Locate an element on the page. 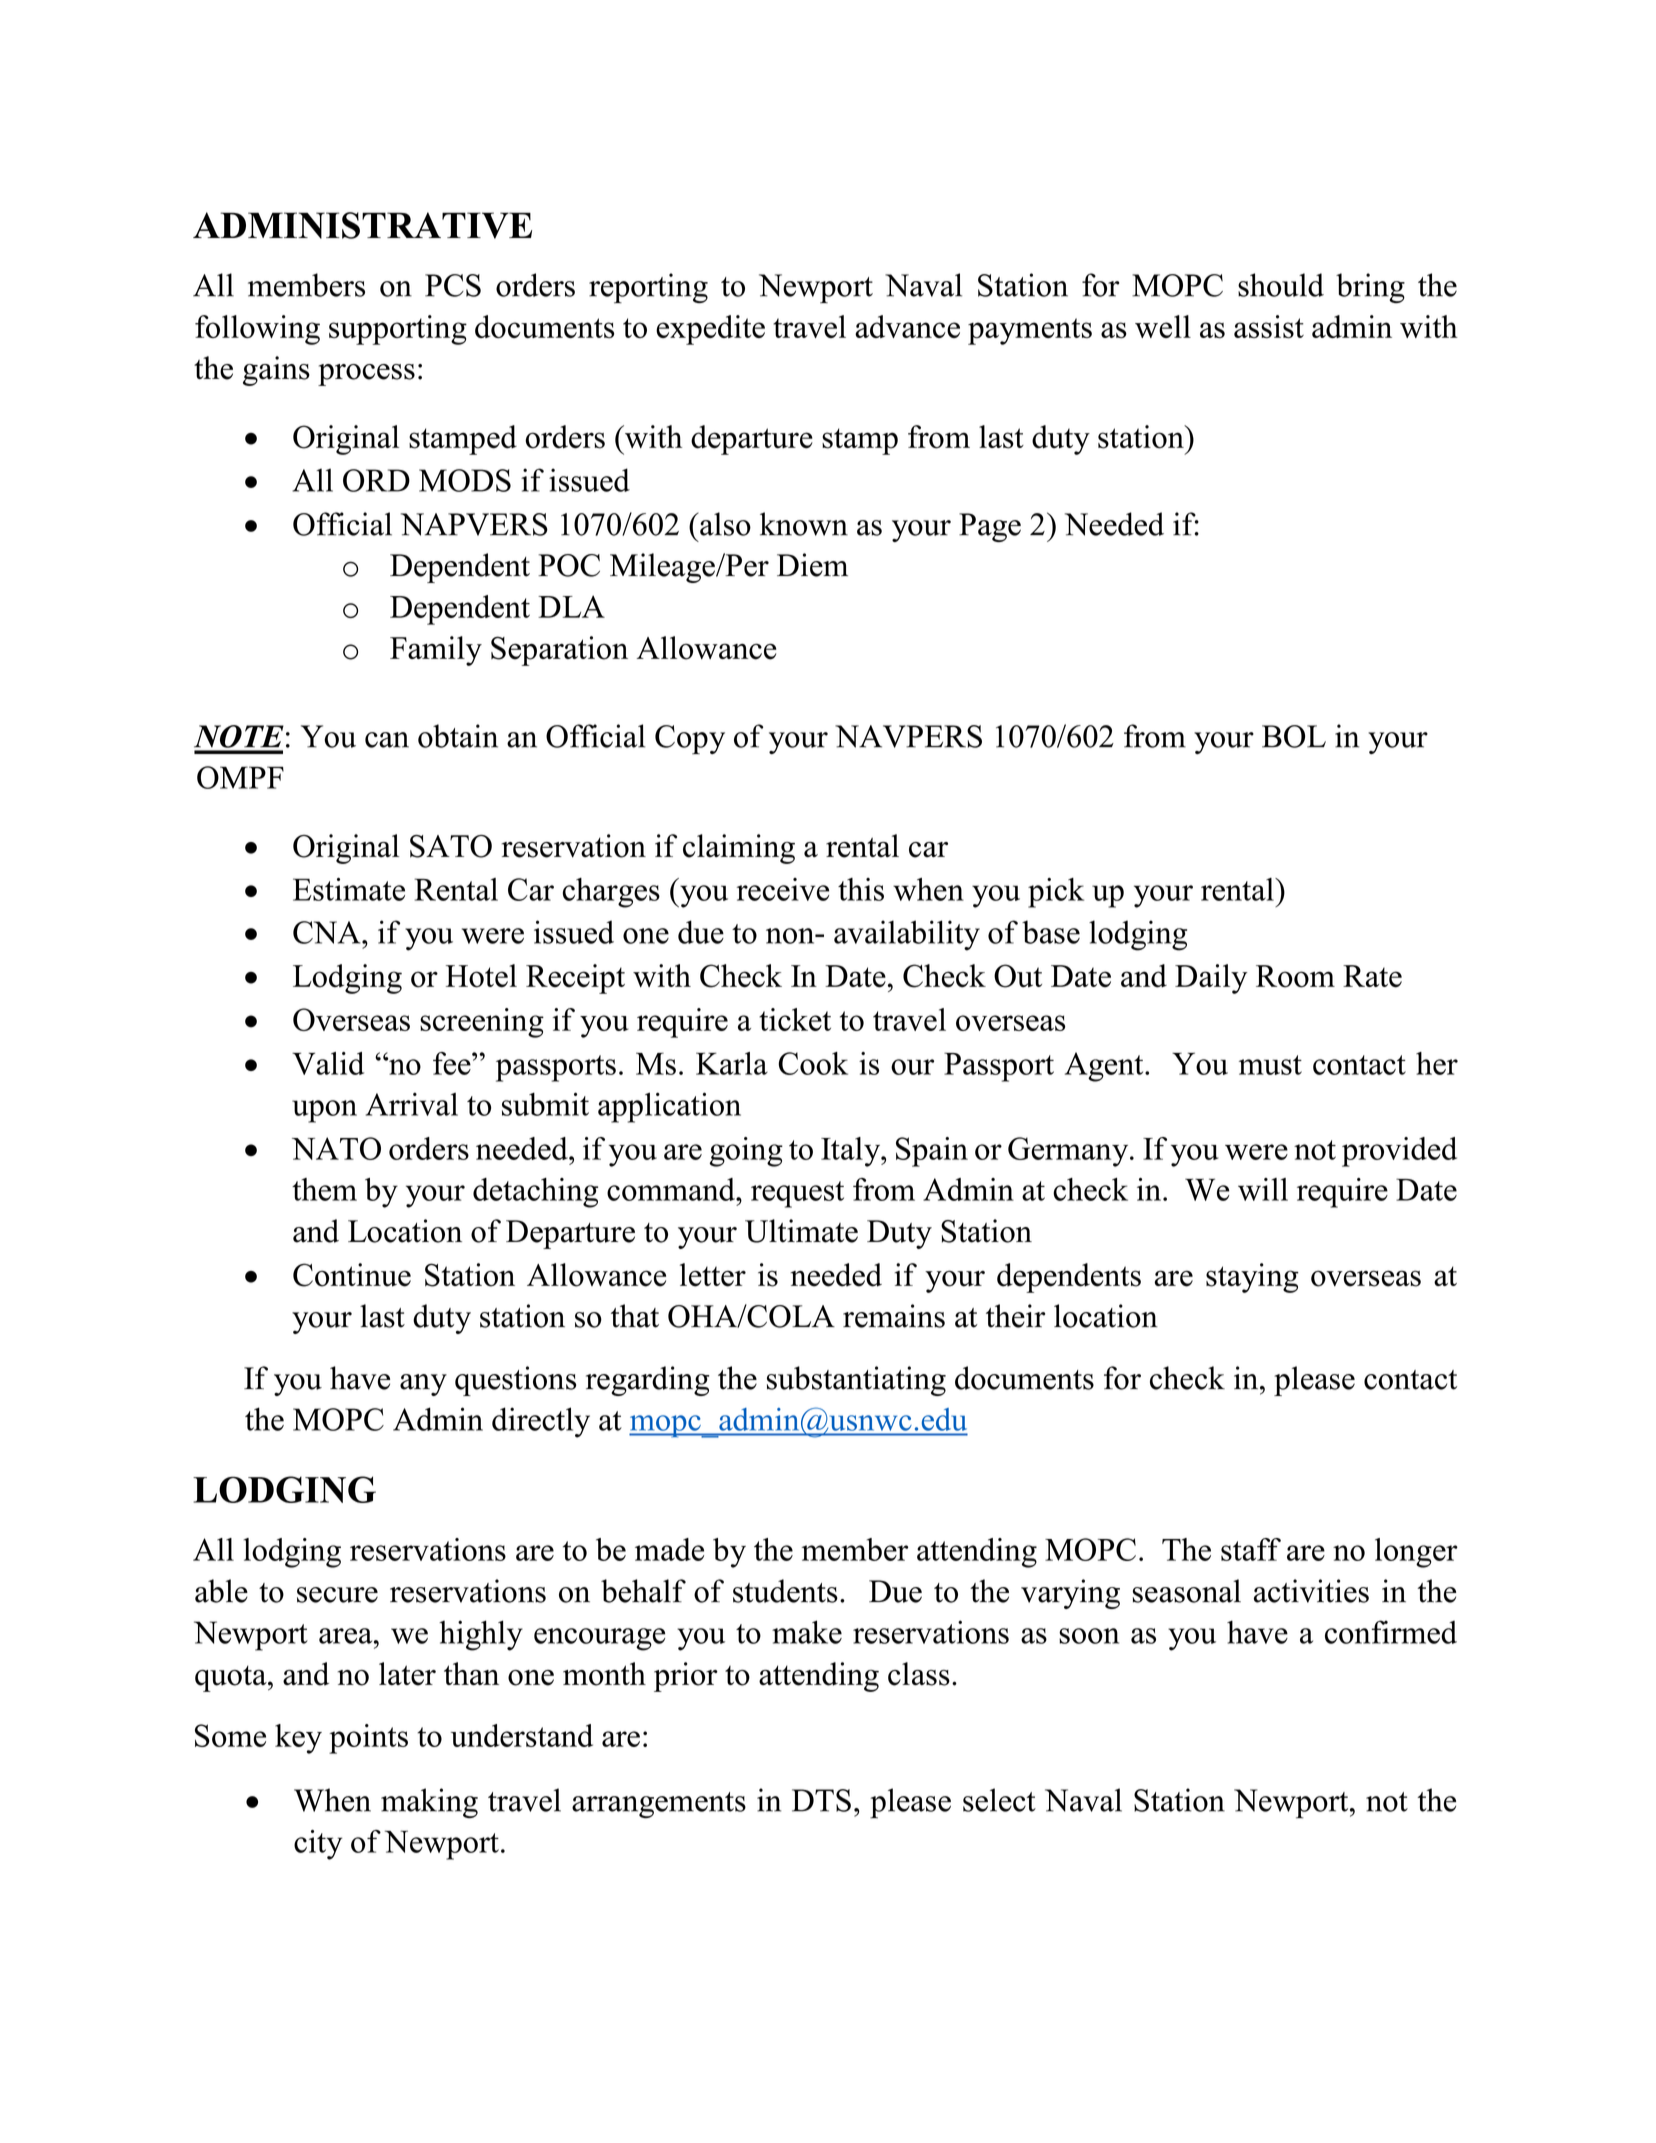  advance is located at coordinates (907, 326).
